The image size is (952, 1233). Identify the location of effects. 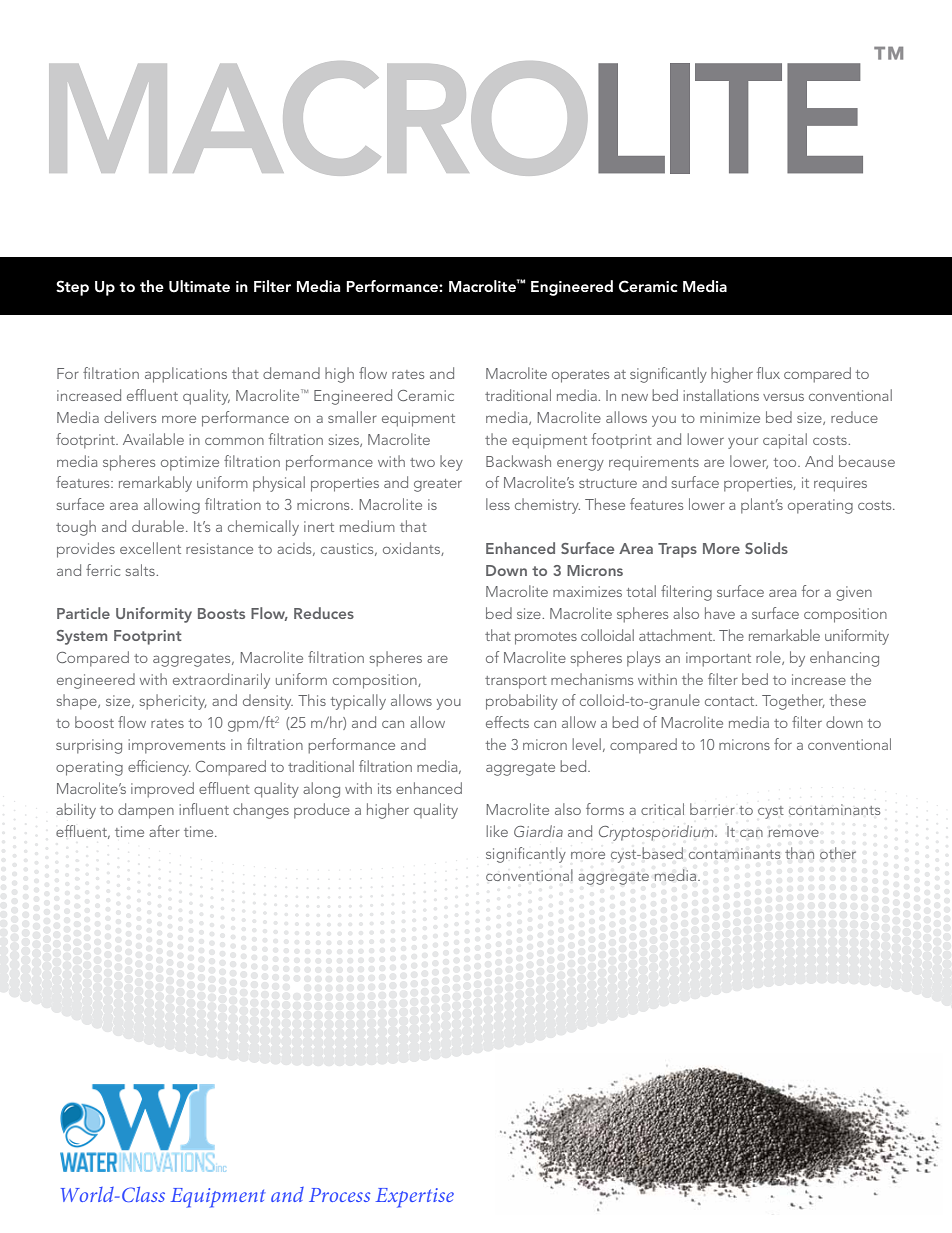
(507, 722).
